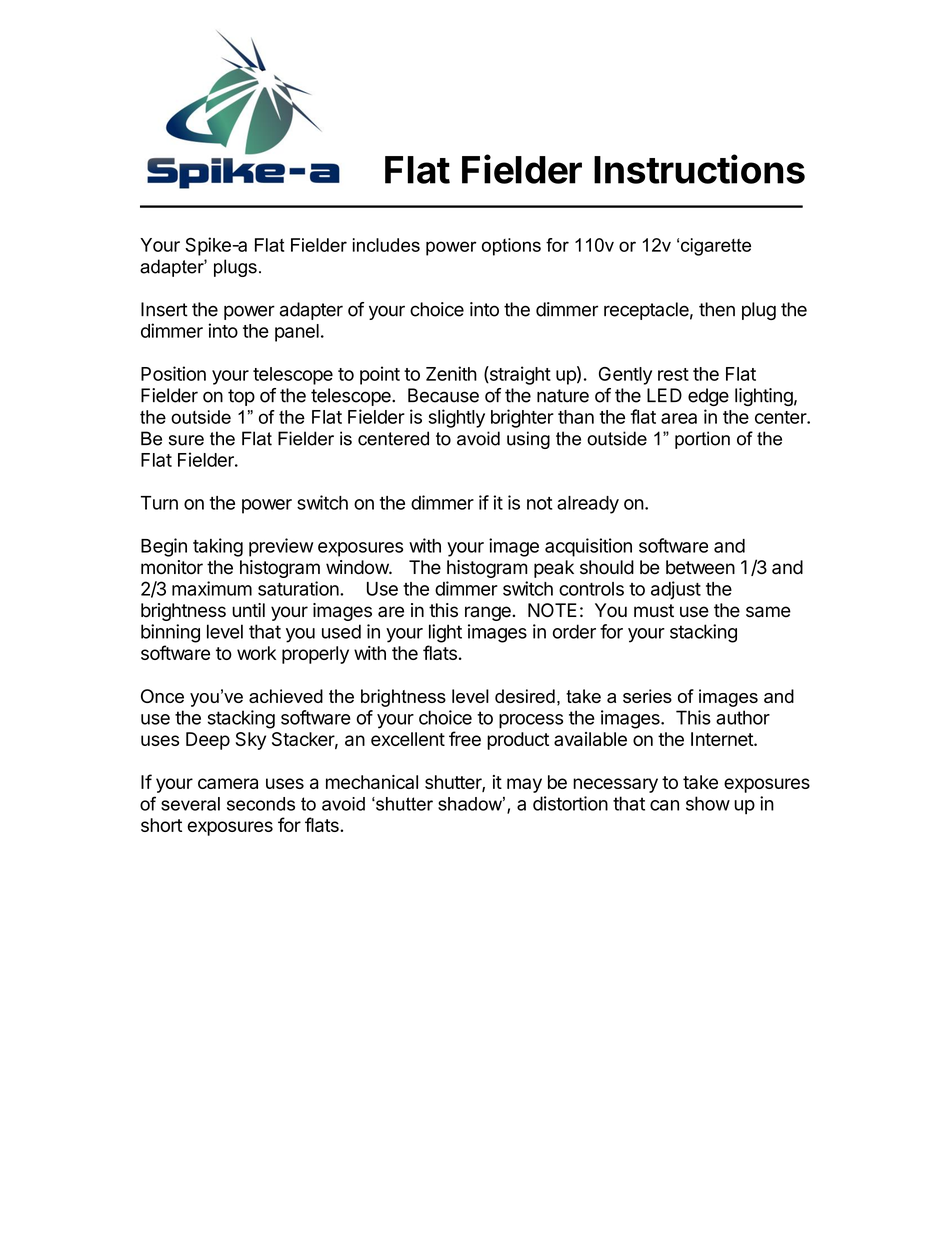 The height and width of the image is (1233, 952). I want to click on seconds, so click(261, 804).
